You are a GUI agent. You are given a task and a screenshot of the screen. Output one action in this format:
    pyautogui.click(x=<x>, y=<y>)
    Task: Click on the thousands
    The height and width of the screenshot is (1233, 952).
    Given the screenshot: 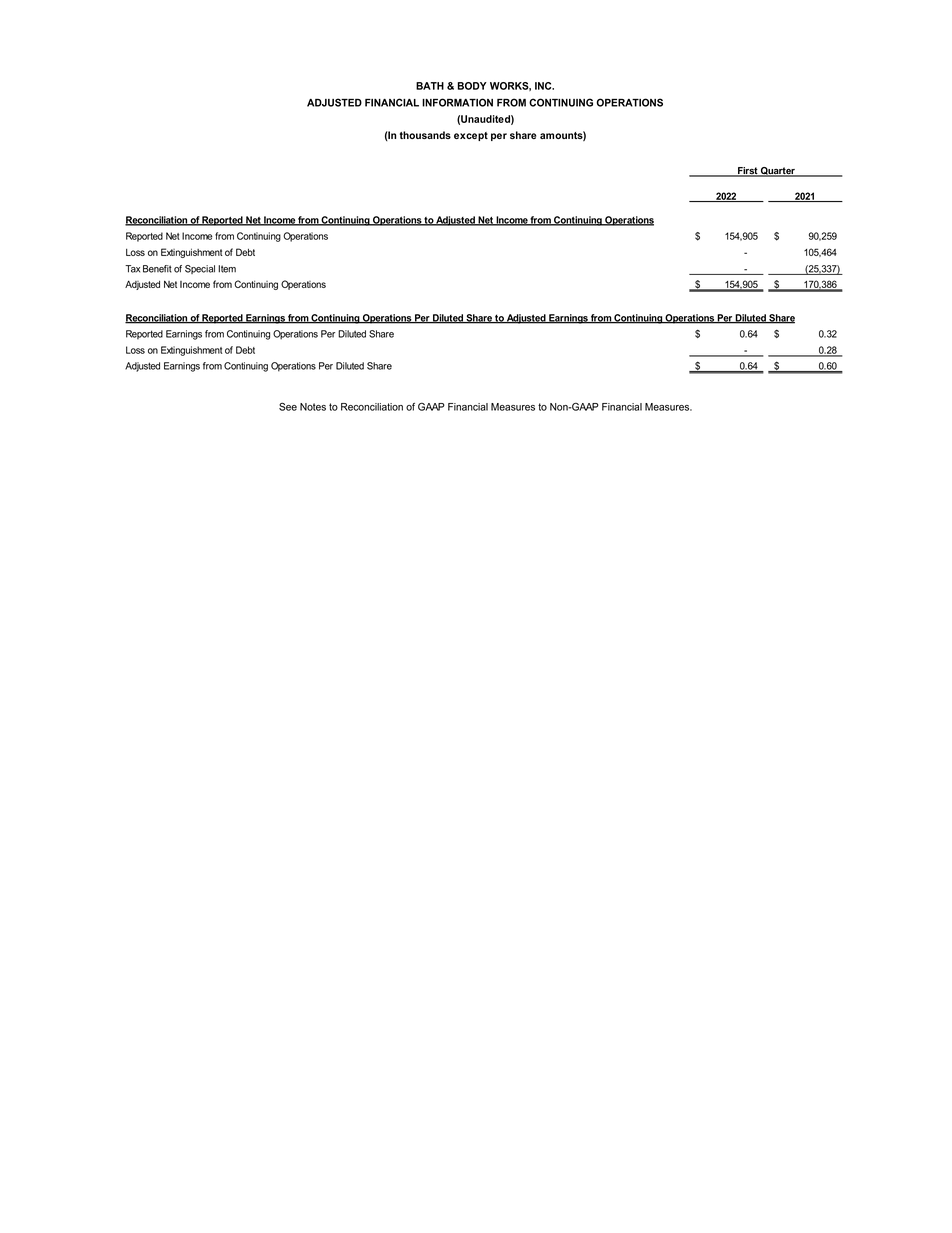 What is the action you would take?
    pyautogui.click(x=425, y=135)
